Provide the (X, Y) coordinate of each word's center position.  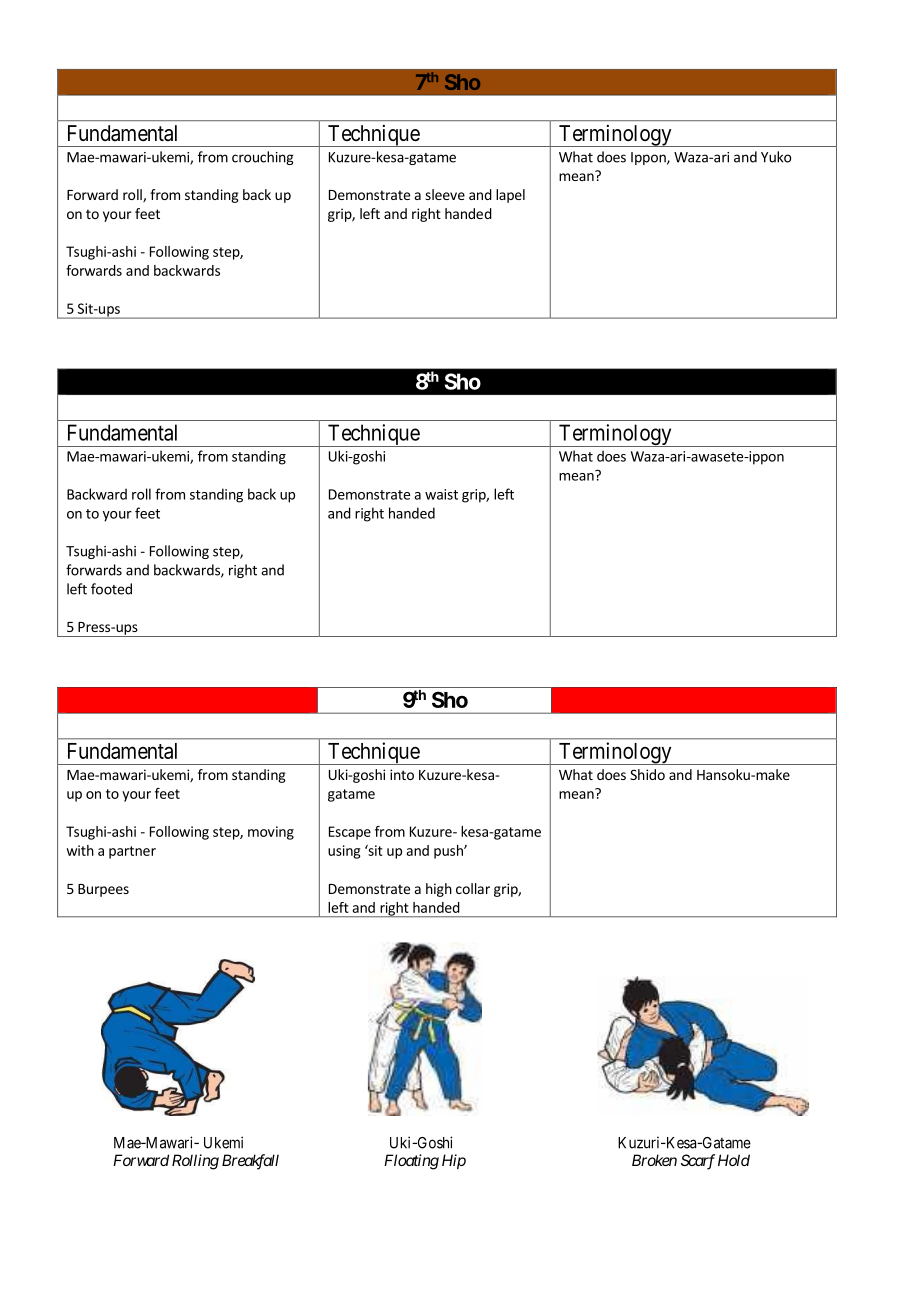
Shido (647, 774)
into (402, 774)
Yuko (776, 157)
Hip (454, 1161)
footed (111, 589)
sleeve (445, 194)
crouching (263, 158)
